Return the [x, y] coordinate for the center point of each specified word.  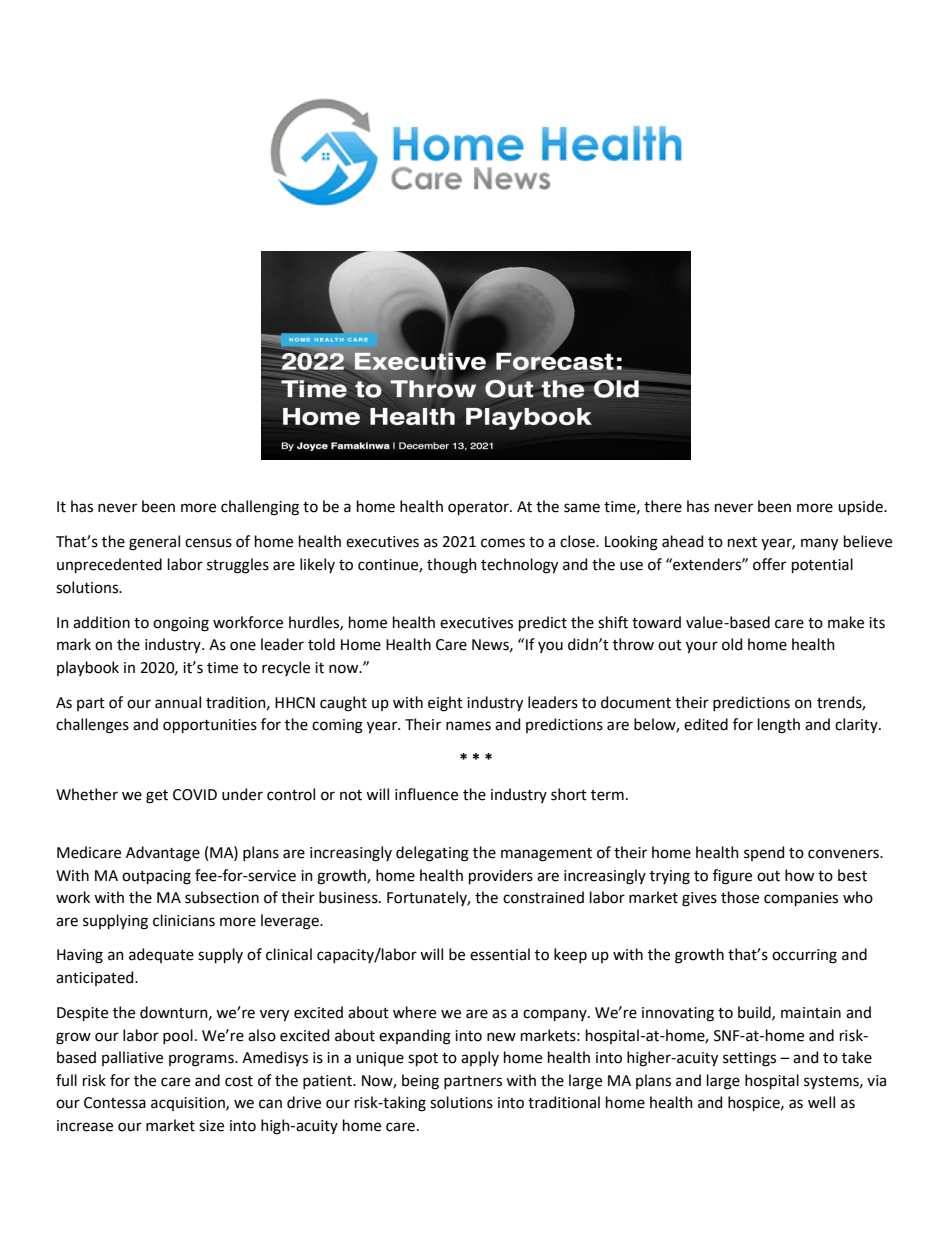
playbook [88, 668]
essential [500, 954]
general [154, 543]
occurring [804, 956]
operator [479, 508]
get [157, 797]
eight [445, 704]
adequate [161, 955]
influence [426, 794]
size [211, 1126]
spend [764, 853]
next [742, 542]
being [420, 1082]
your [702, 647]
